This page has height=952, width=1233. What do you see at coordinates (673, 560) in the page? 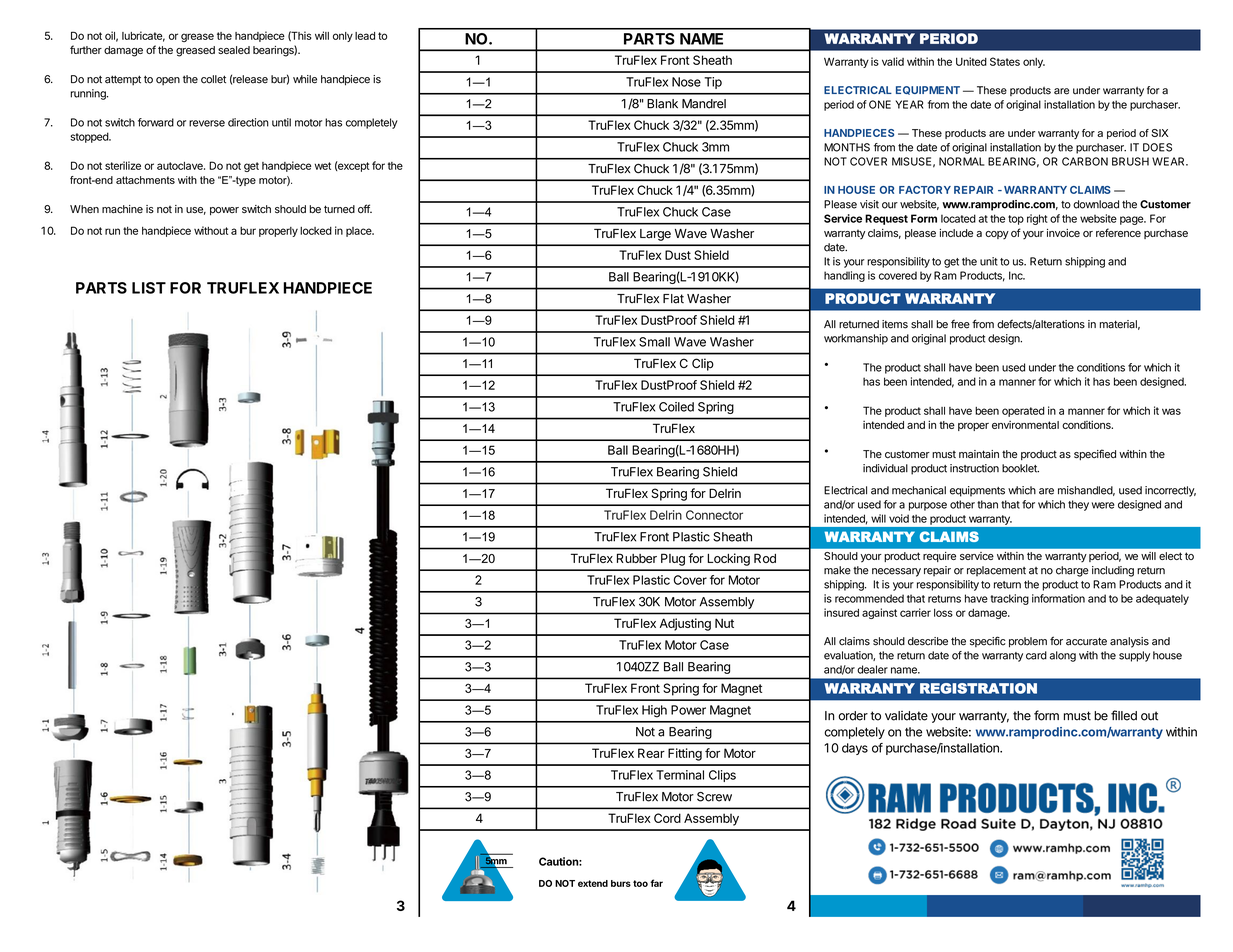
I see `Plug` at bounding box center [673, 560].
